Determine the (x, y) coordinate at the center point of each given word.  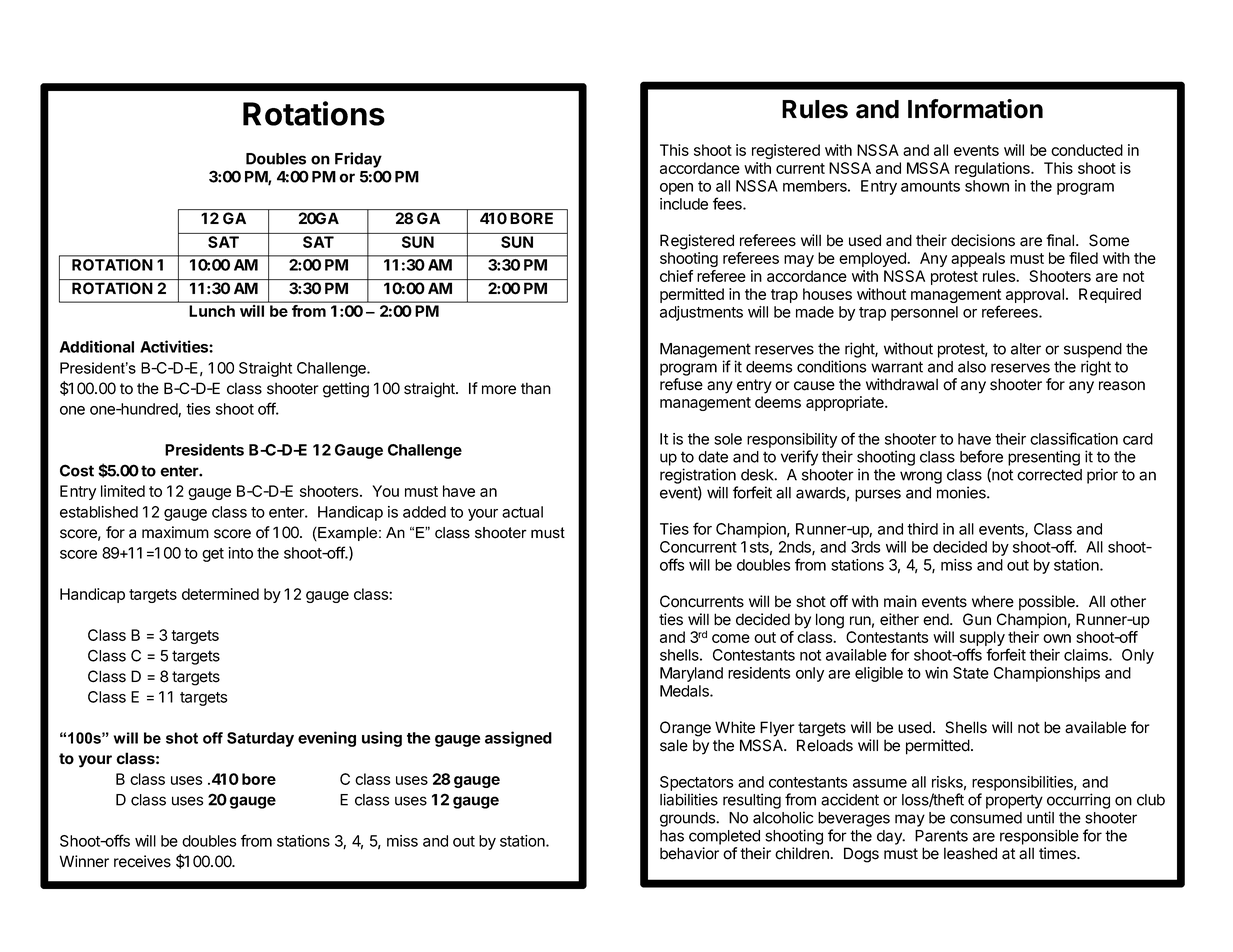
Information (975, 109)
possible (1048, 603)
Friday (358, 160)
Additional (97, 346)
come (731, 638)
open (676, 189)
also (972, 367)
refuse (681, 384)
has (672, 836)
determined (220, 594)
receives (142, 861)
